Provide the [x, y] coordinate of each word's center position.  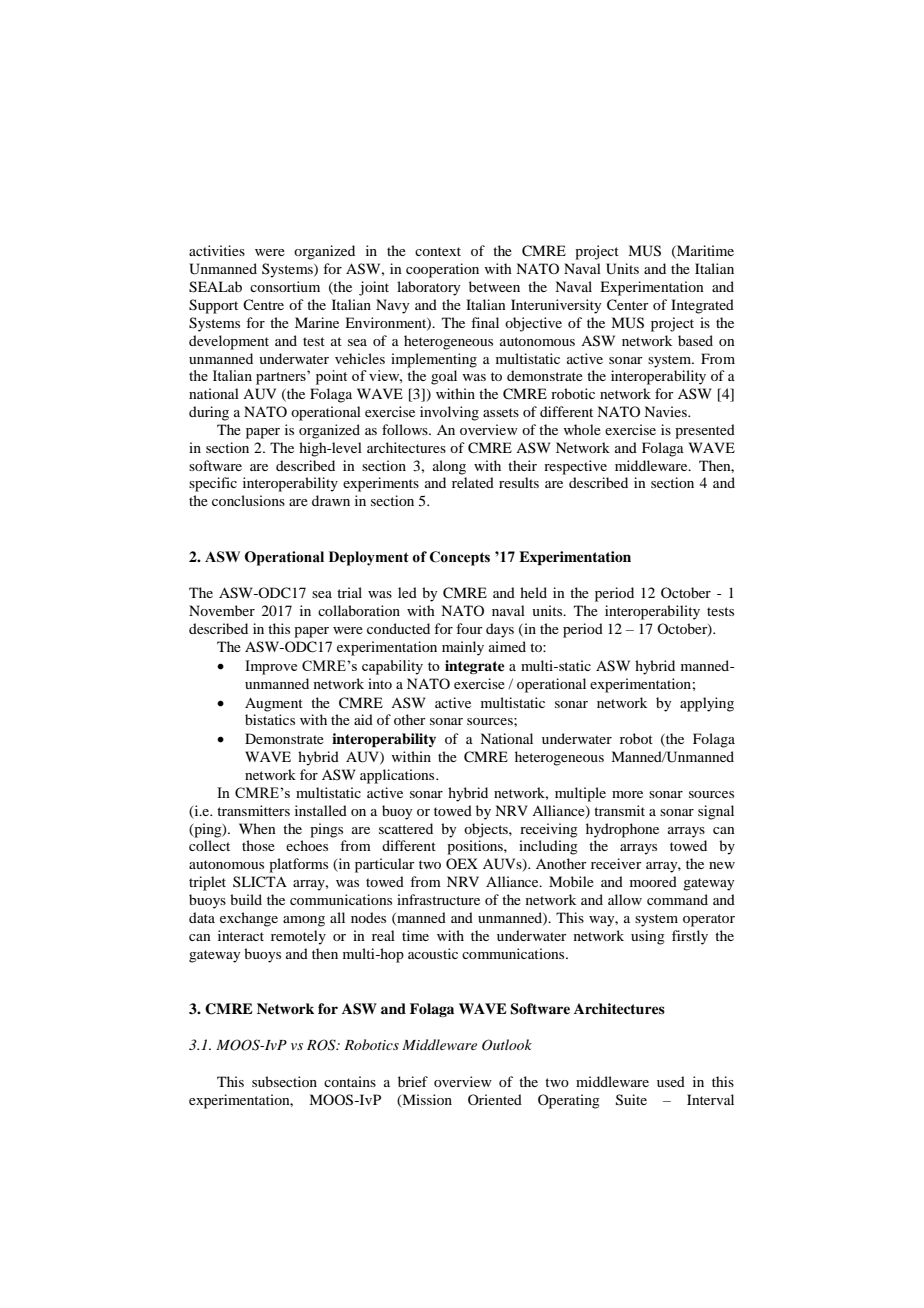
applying [707, 704]
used [671, 1081]
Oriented [495, 1099]
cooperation [442, 270]
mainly [463, 648]
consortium [285, 286]
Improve [271, 667]
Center [628, 305]
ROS [322, 1045]
